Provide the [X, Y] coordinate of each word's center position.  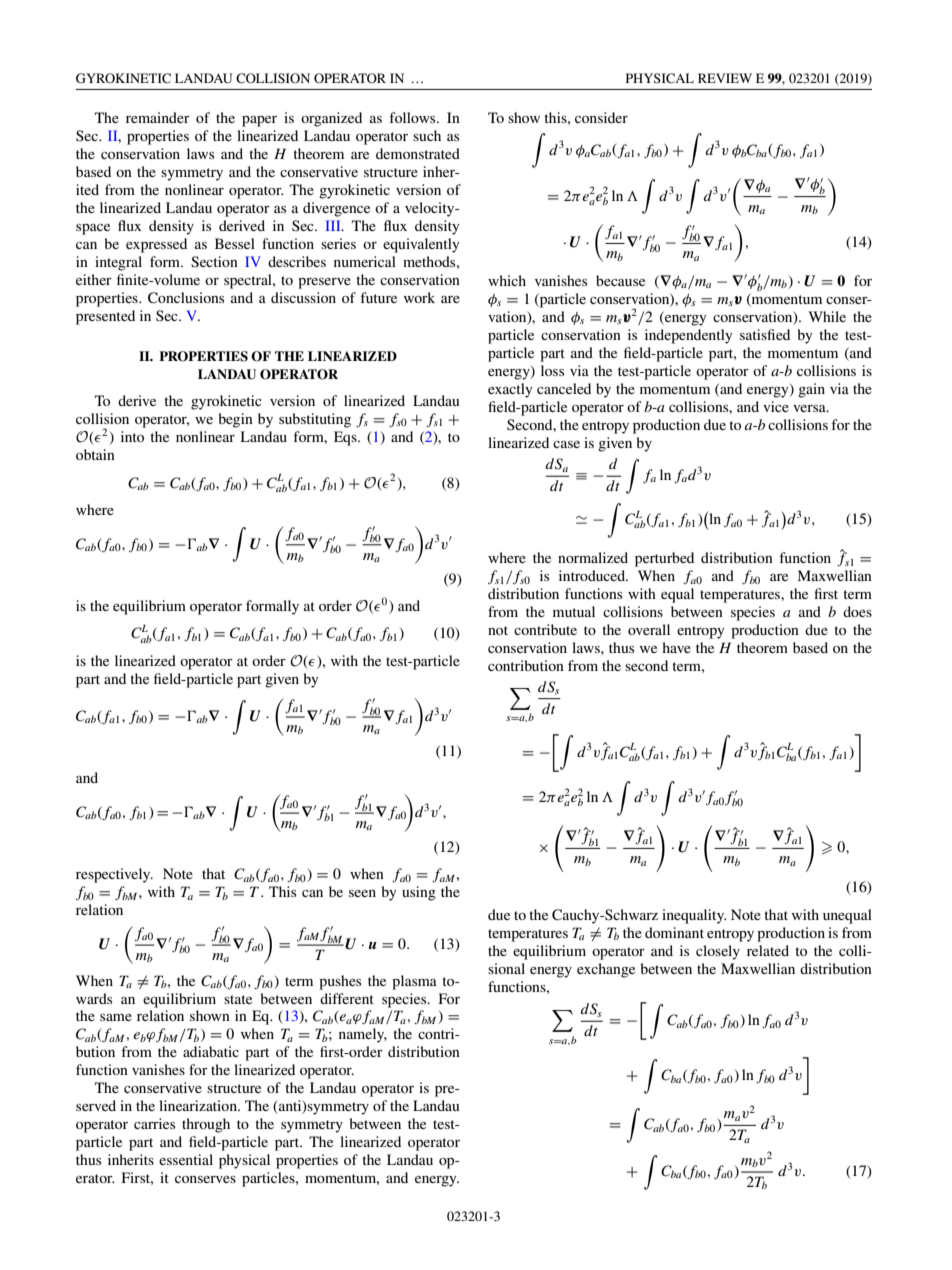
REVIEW [725, 78]
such [427, 135]
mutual [574, 611]
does [857, 611]
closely [718, 952]
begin [235, 420]
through [206, 1125]
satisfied [765, 334]
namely [363, 1035]
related [768, 950]
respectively [114, 875]
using [419, 893]
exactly [510, 390]
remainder [158, 117]
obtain [95, 454]
